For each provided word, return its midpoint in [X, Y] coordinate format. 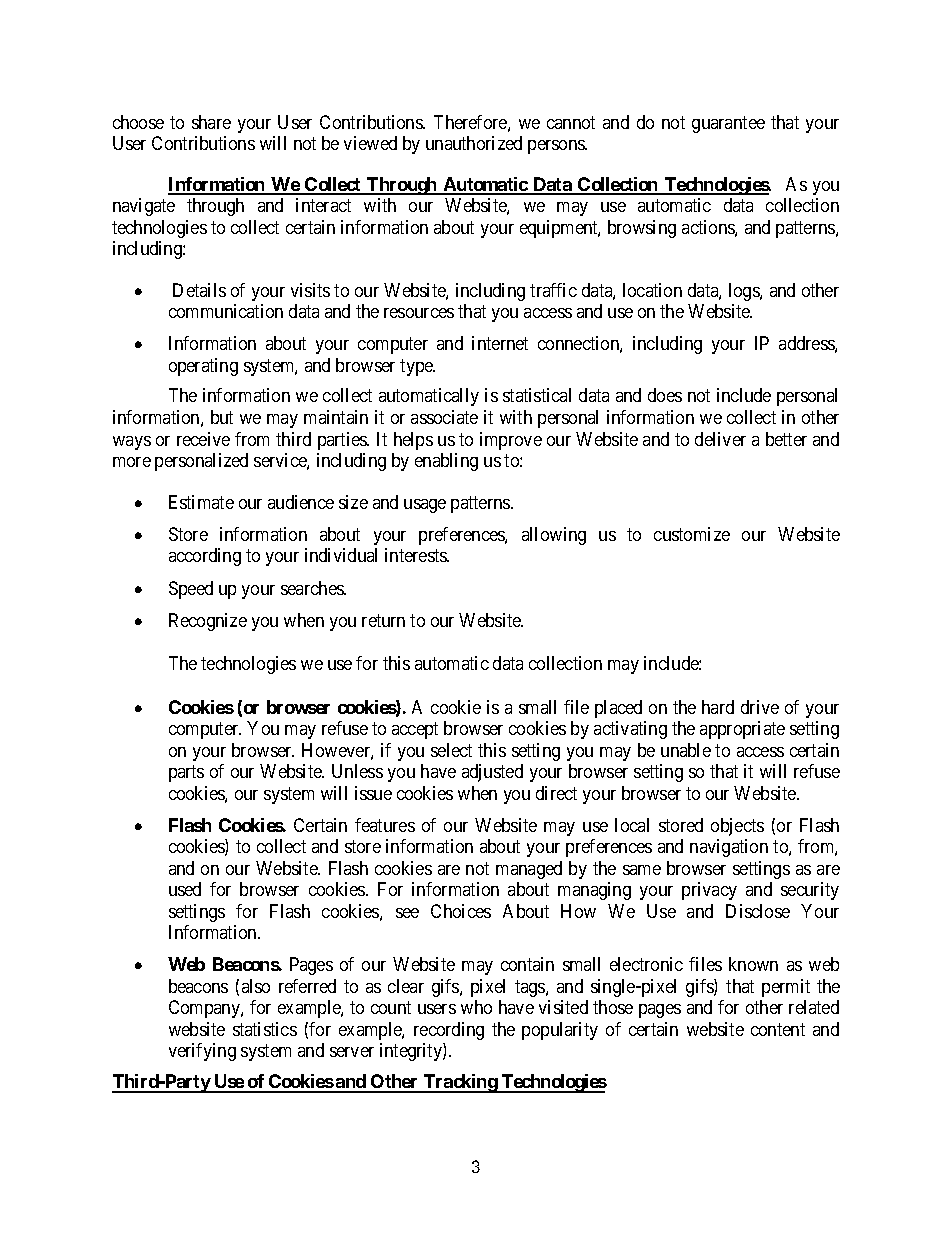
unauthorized [474, 143]
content [778, 1029]
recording [449, 1031]
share [211, 122]
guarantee [728, 124]
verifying [202, 1052]
